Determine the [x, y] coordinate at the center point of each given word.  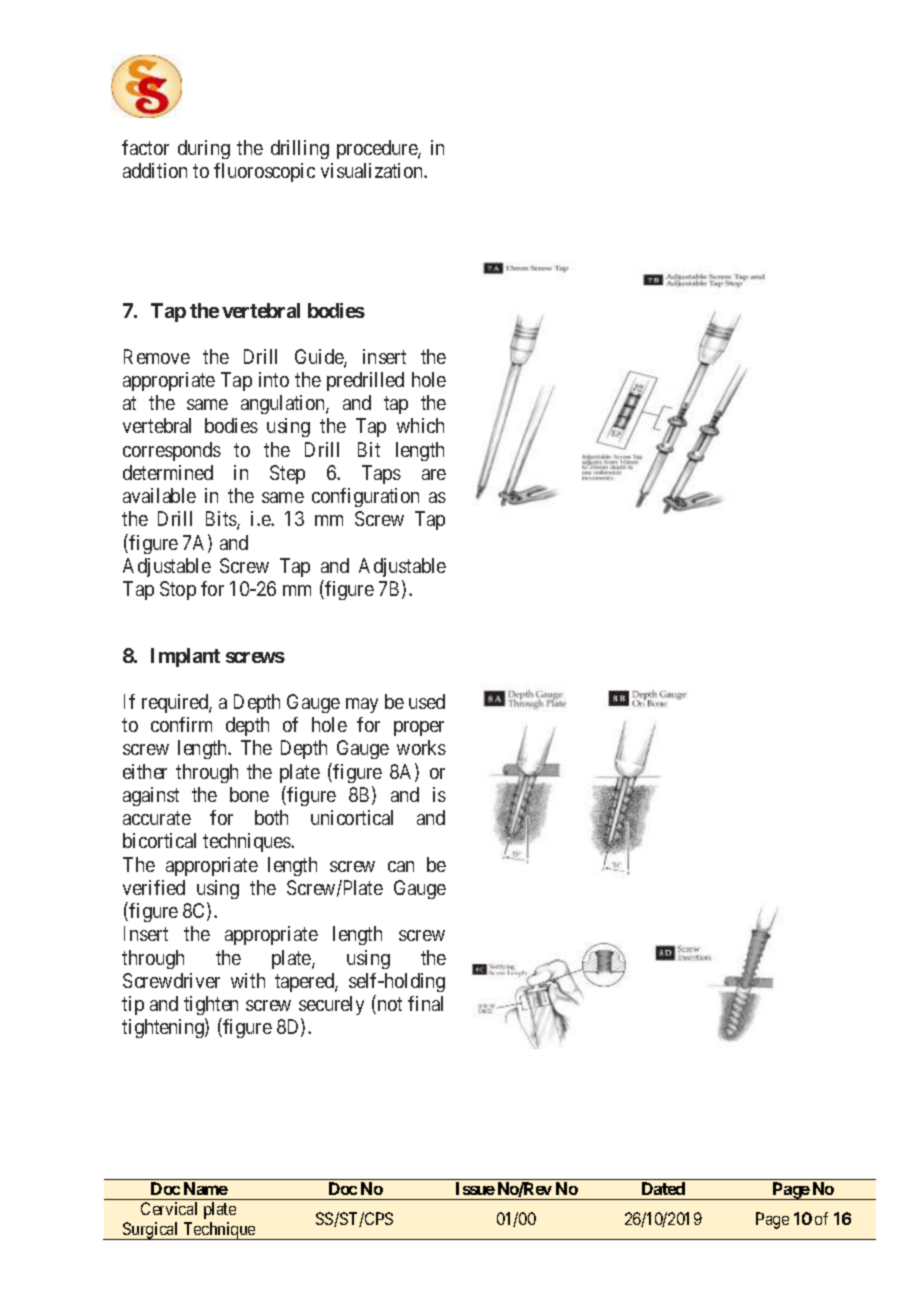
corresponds [172, 451]
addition [155, 170]
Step [287, 474]
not [388, 1005]
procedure [378, 149]
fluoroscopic [264, 172]
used [427, 701]
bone [249, 794]
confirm [181, 724]
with [248, 980]
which [420, 425]
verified [154, 887]
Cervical [169, 1208]
